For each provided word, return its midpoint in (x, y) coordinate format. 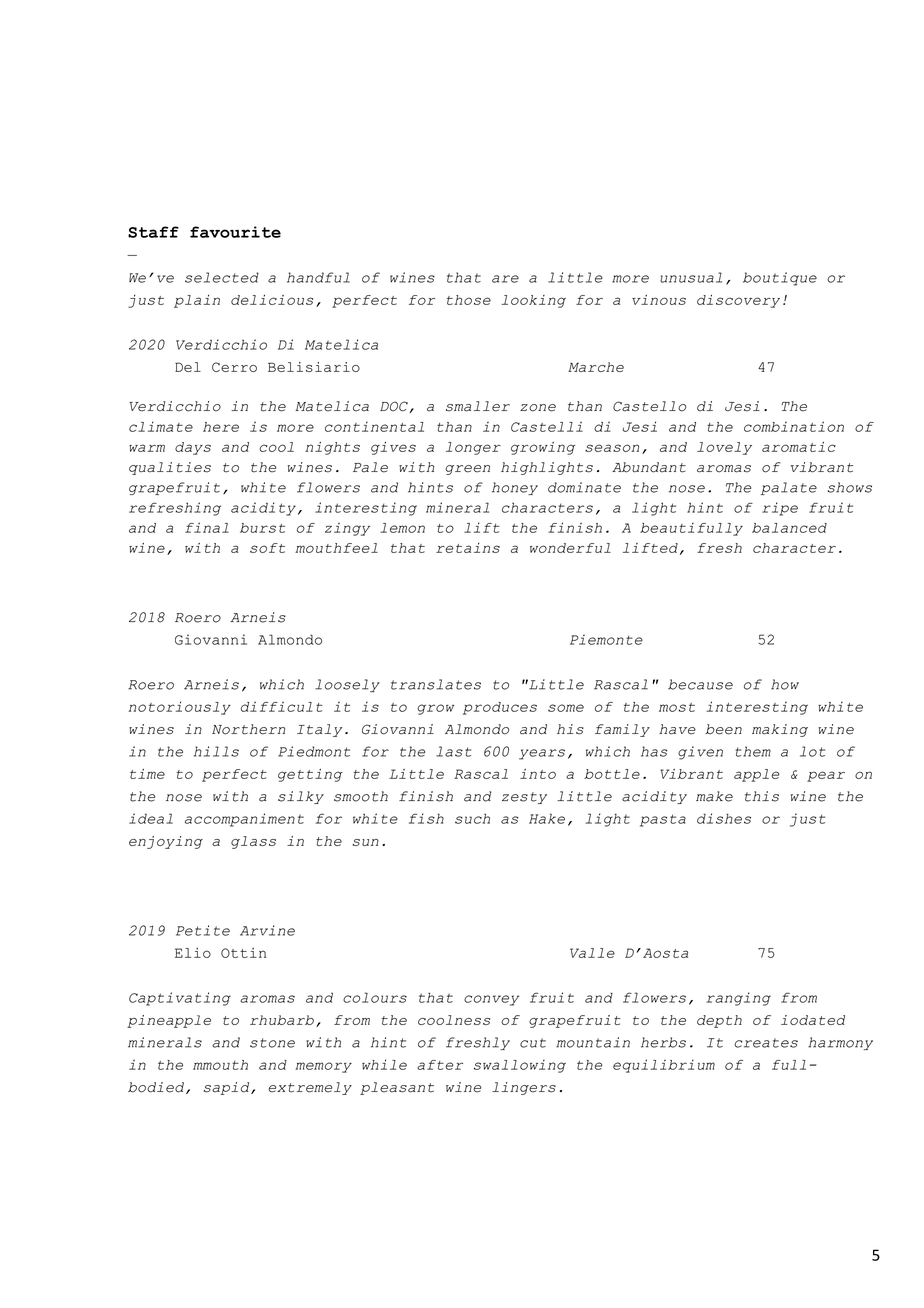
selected (222, 277)
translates (436, 684)
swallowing (520, 1066)
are (505, 279)
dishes (724, 818)
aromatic (799, 447)
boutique (780, 279)
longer (473, 448)
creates (766, 1043)
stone (272, 1043)
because (700, 684)
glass (253, 842)
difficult (282, 706)
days (193, 448)
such (472, 819)
